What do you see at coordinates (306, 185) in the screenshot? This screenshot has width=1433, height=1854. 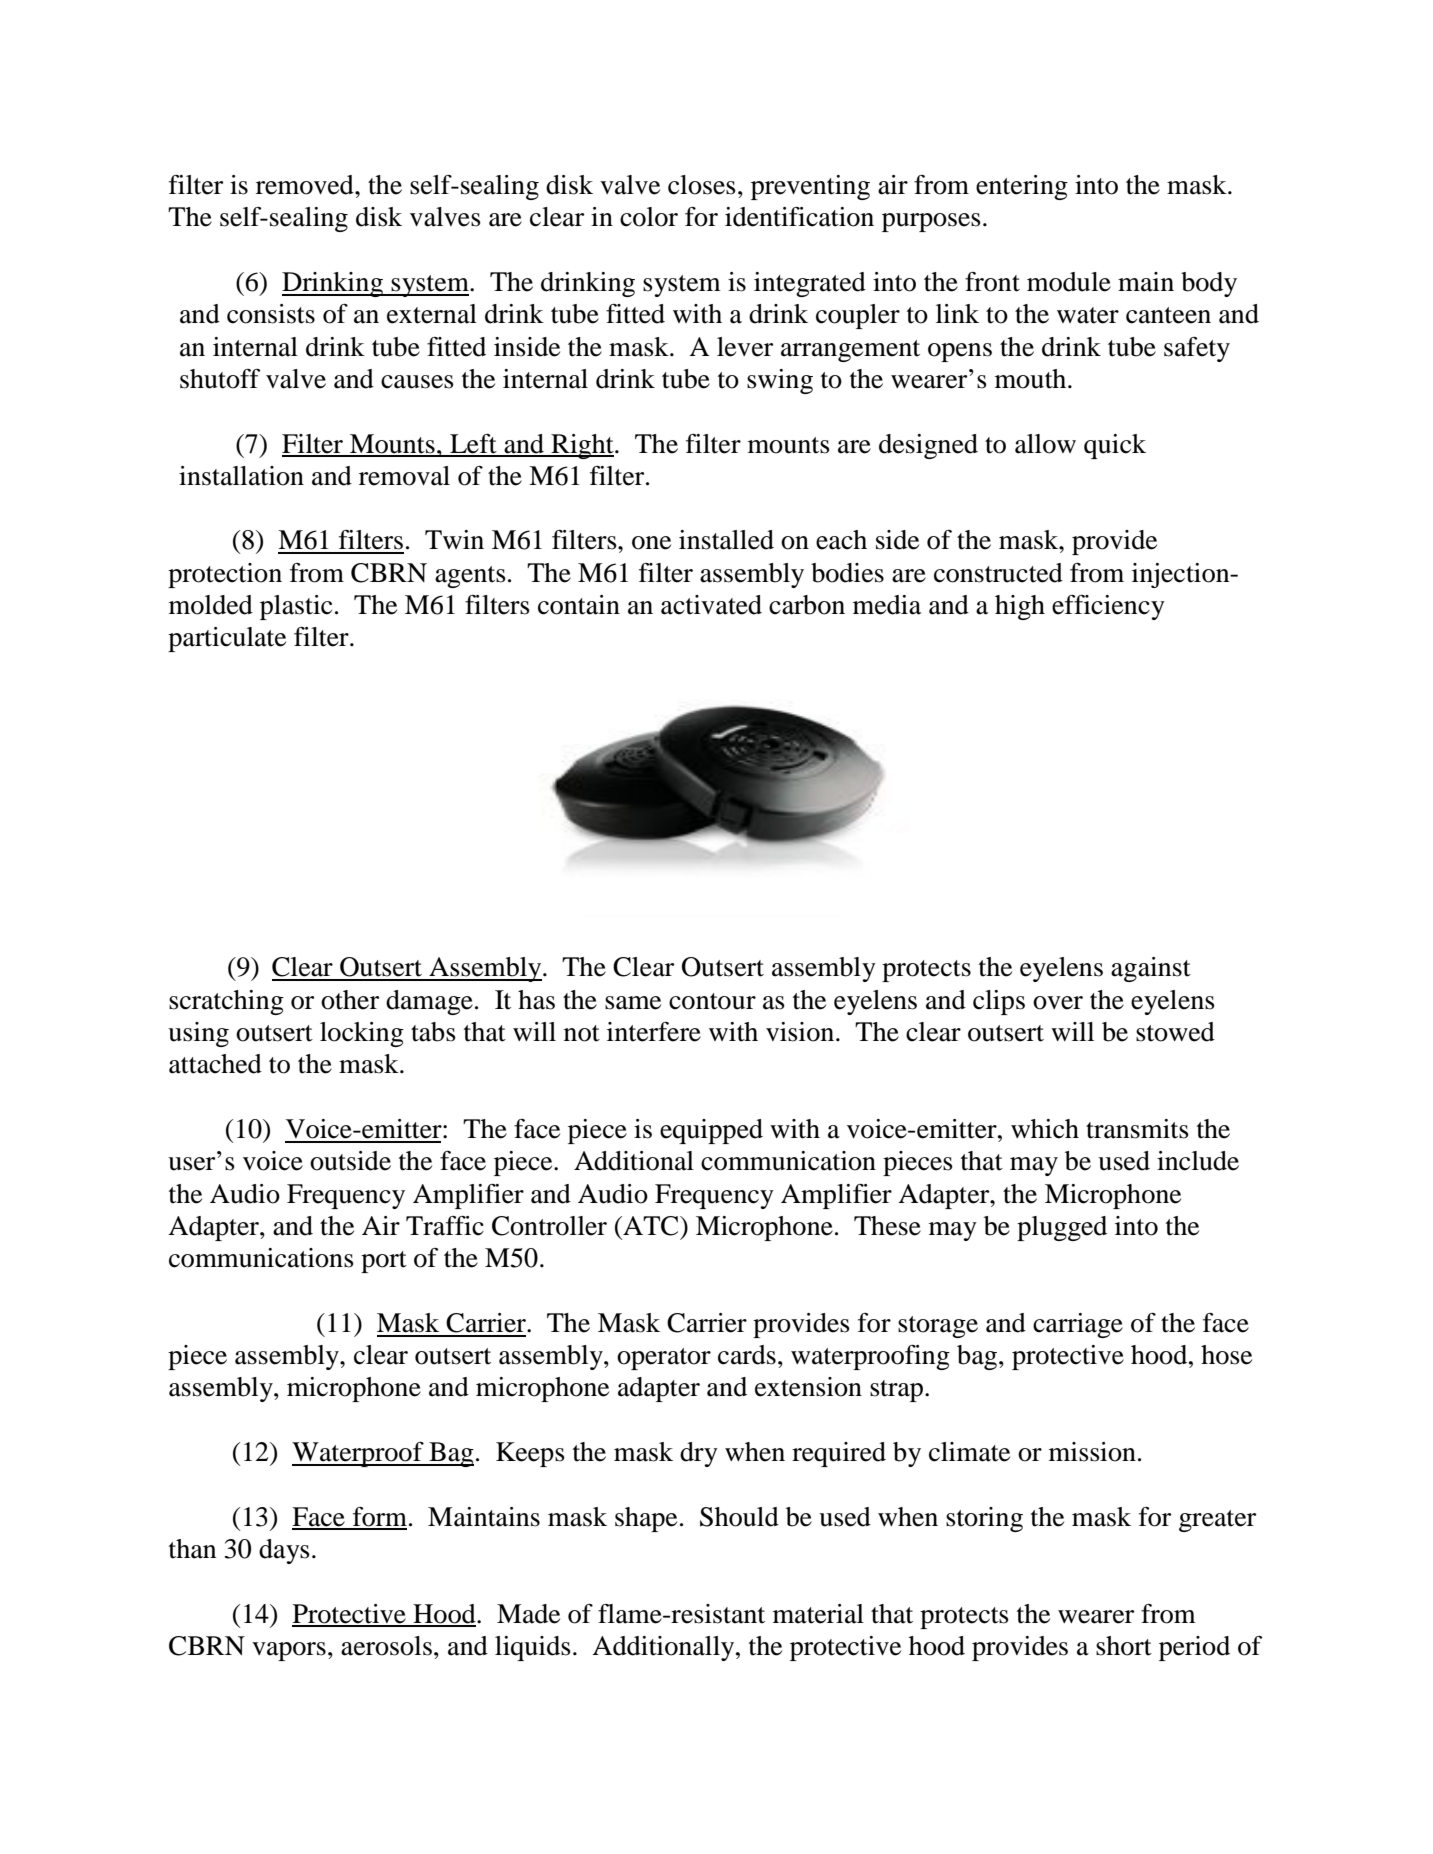 I see `removed` at bounding box center [306, 185].
